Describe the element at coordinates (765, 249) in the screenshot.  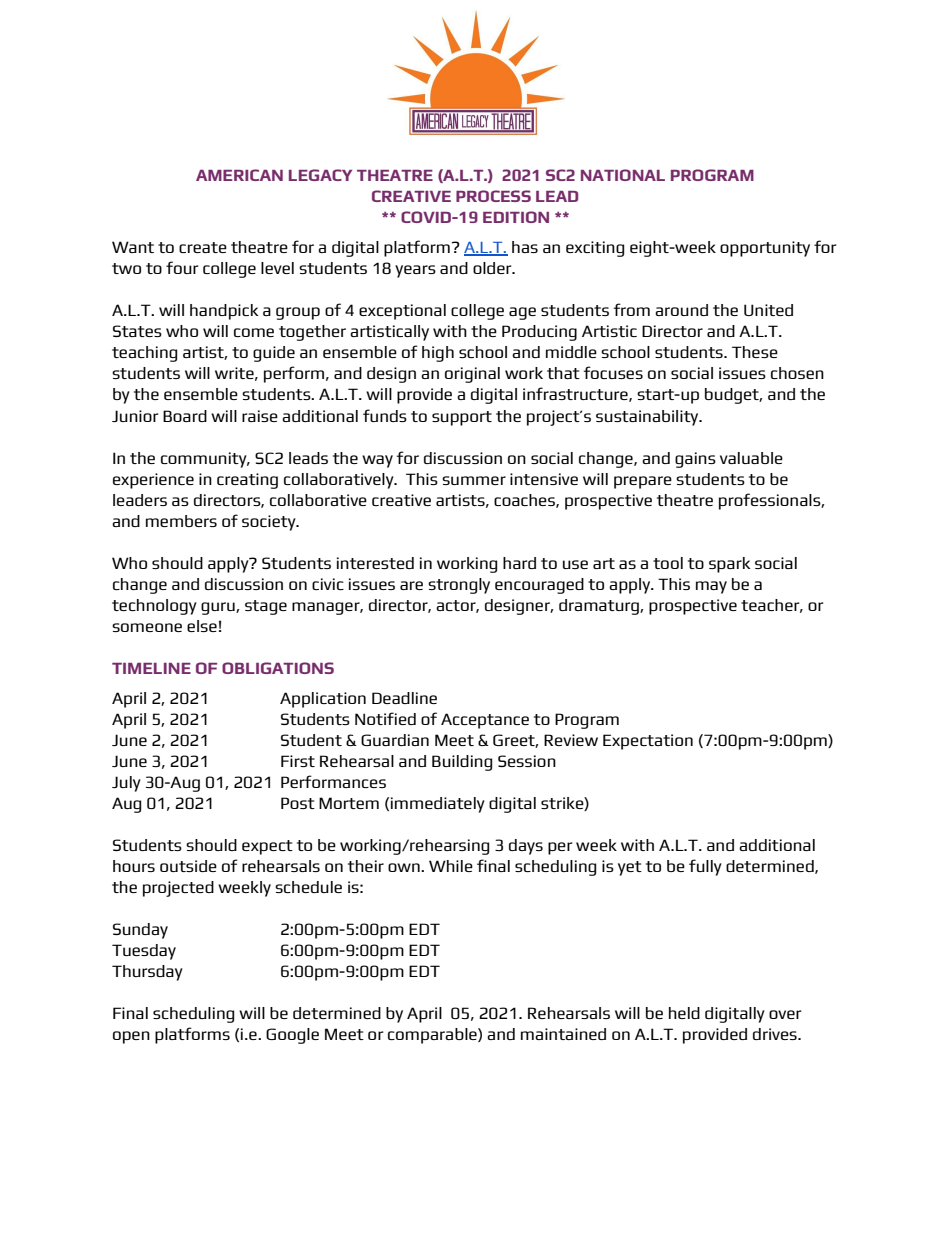
I see `opportunity` at that location.
